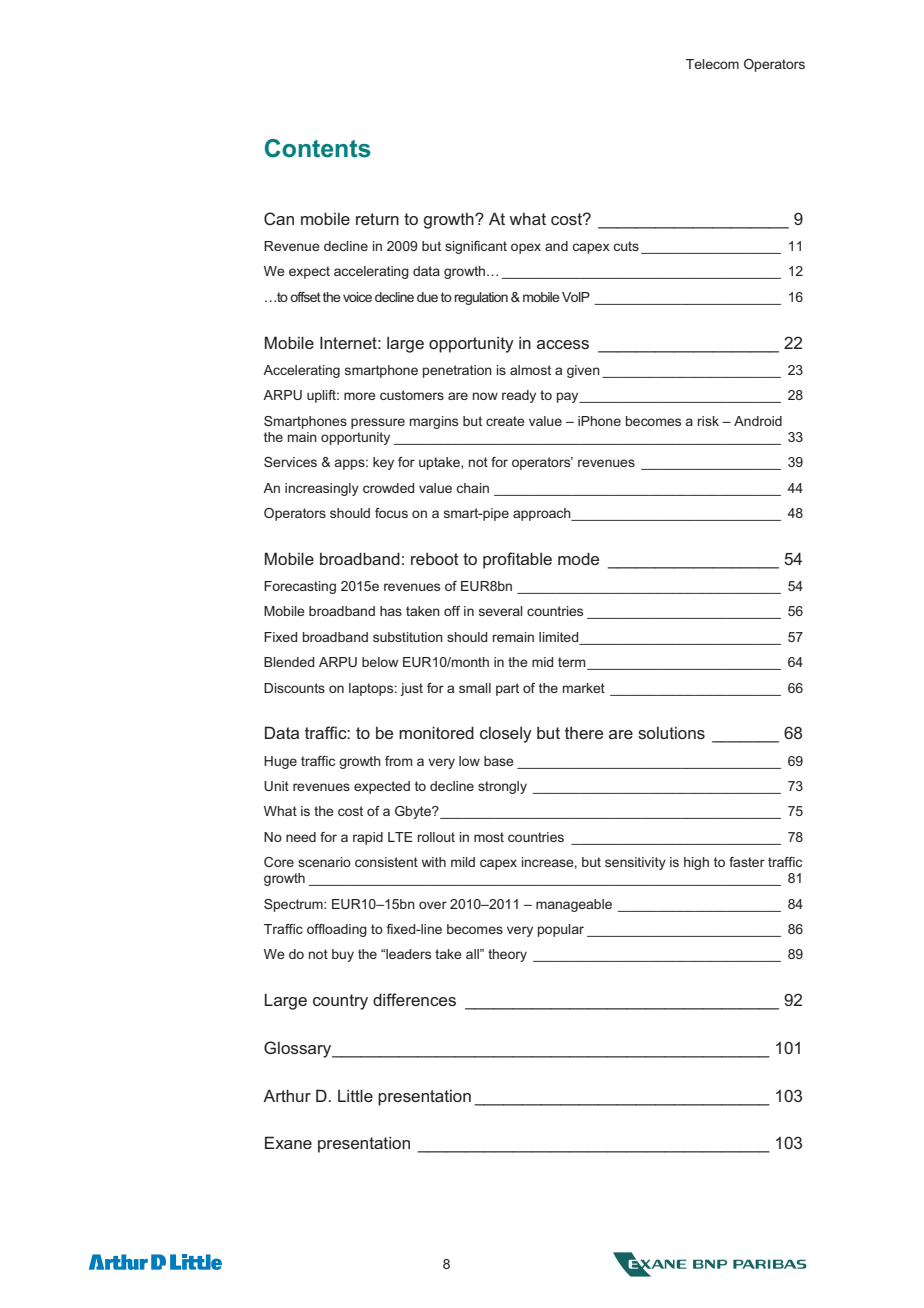  What do you see at coordinates (712, 64) in the page?
I see `Telecom` at bounding box center [712, 64].
